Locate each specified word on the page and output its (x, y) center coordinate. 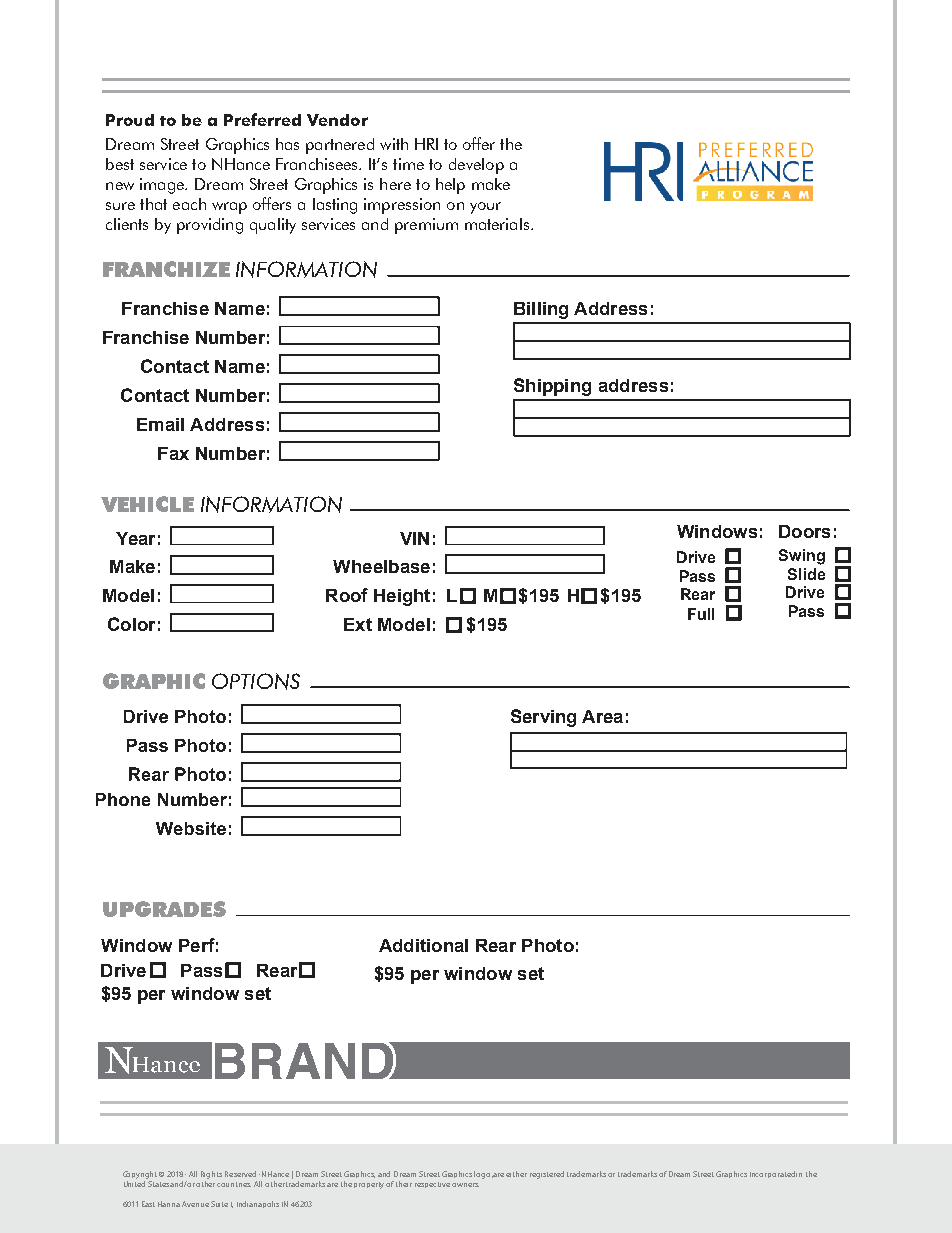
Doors (804, 531)
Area (602, 716)
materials (497, 224)
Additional (423, 945)
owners (465, 1185)
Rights (211, 1175)
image (163, 186)
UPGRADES (164, 909)
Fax (173, 453)
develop (476, 166)
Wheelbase (381, 566)
